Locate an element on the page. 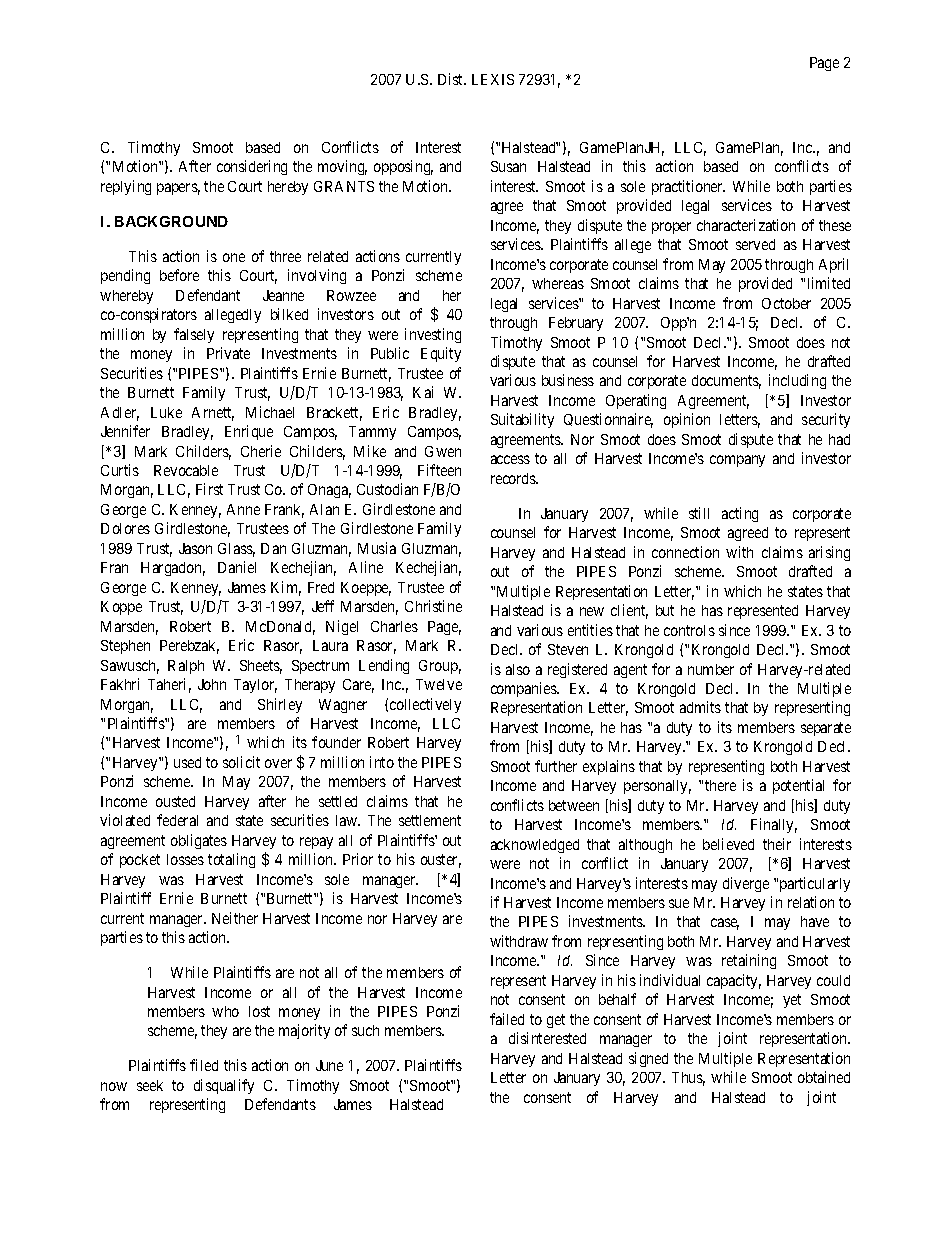 This image has width=952, height=1233. connection is located at coordinates (685, 552).
